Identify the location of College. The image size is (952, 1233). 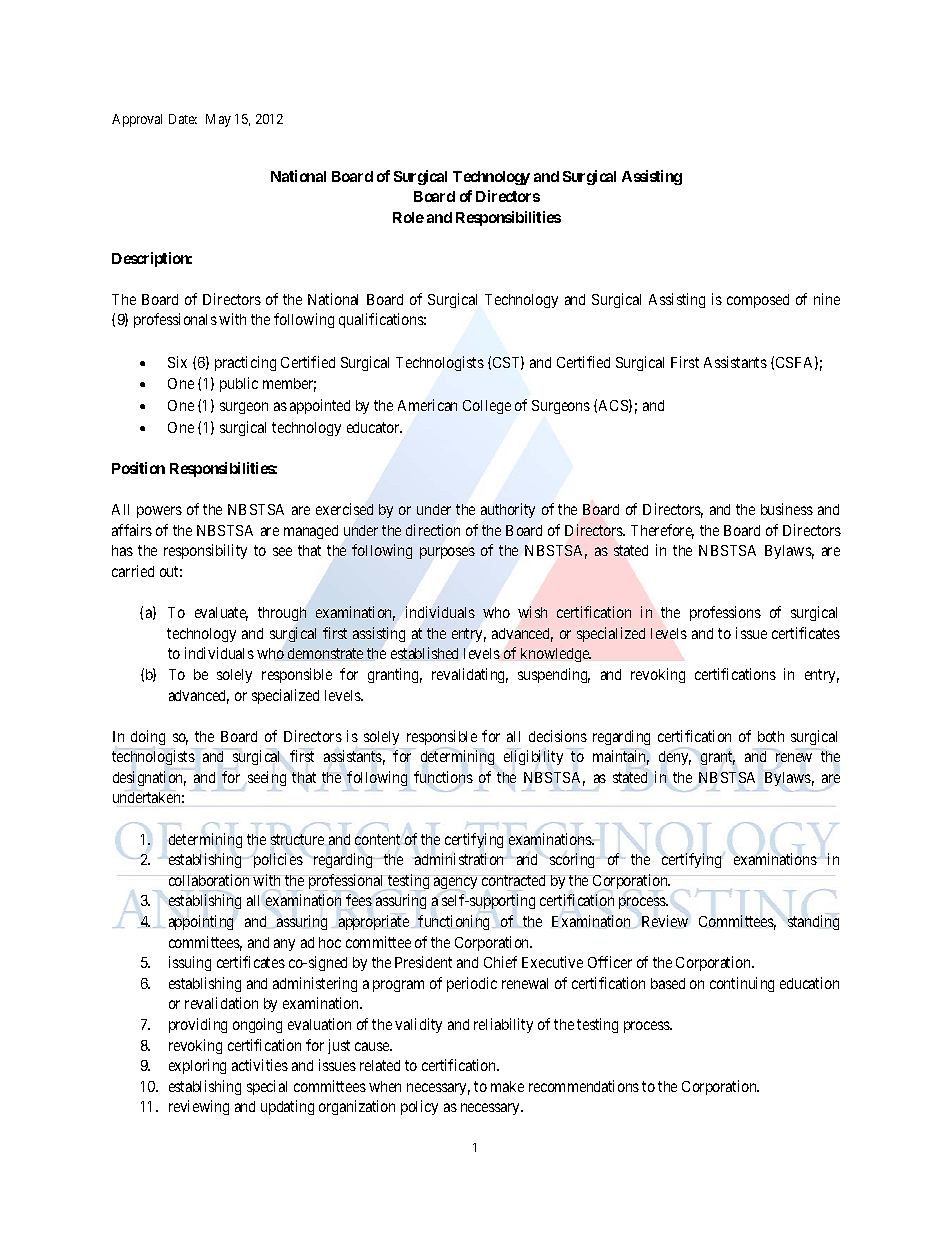
(487, 407).
